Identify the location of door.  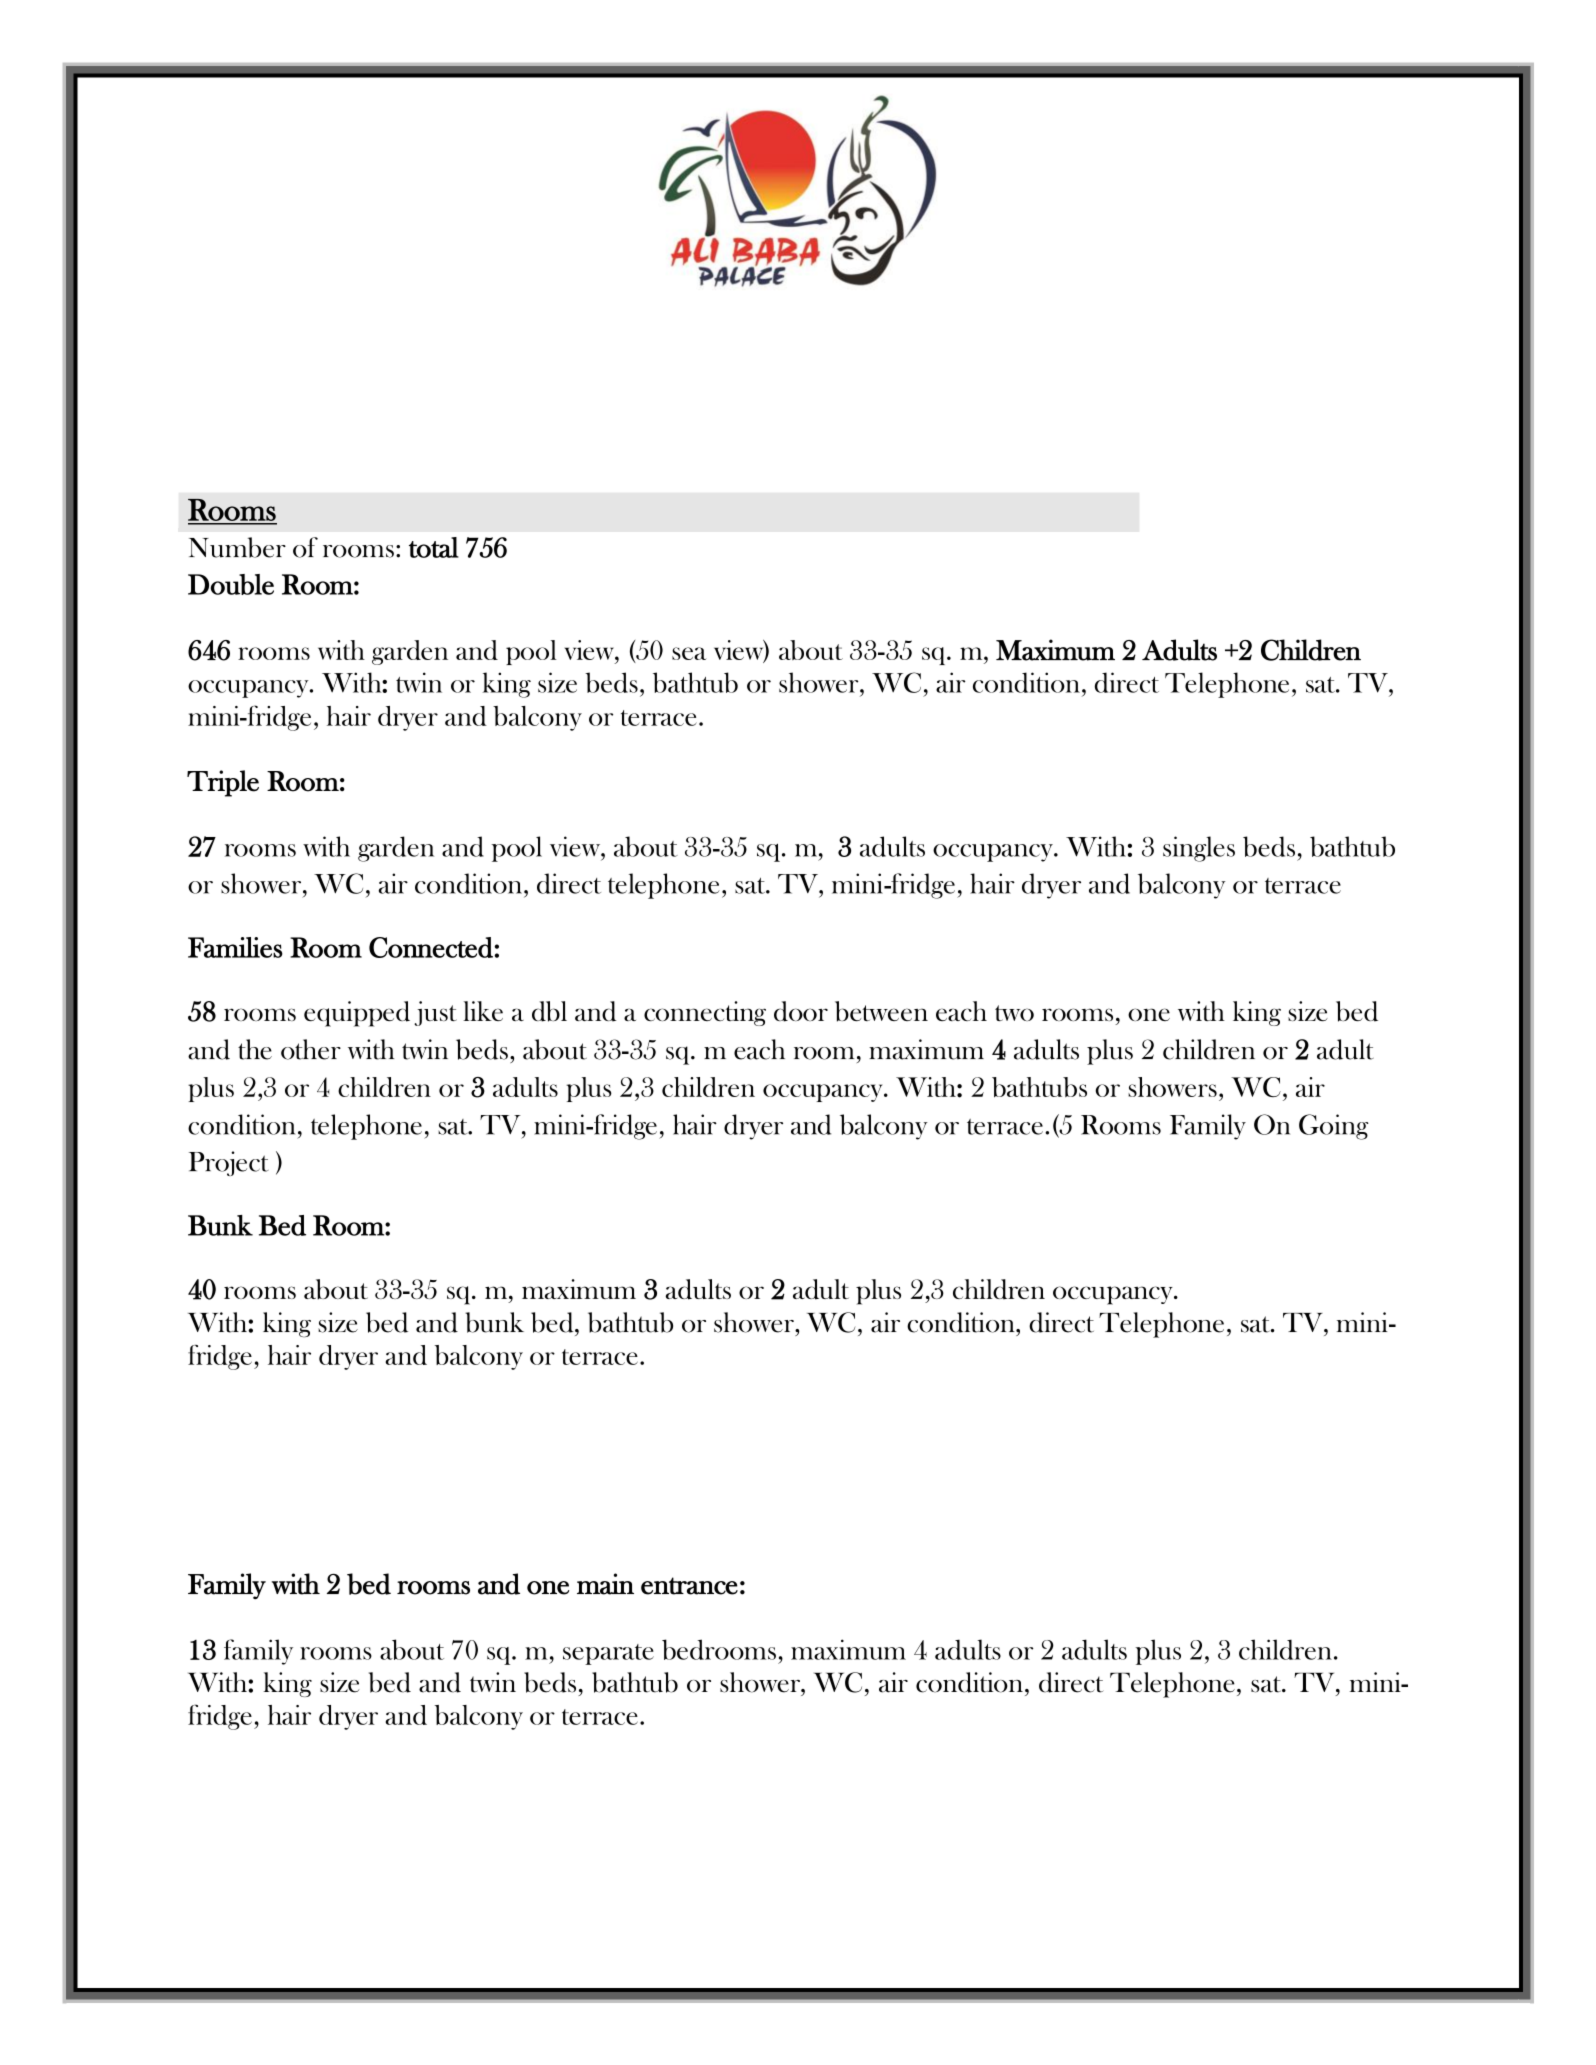
(801, 1011).
